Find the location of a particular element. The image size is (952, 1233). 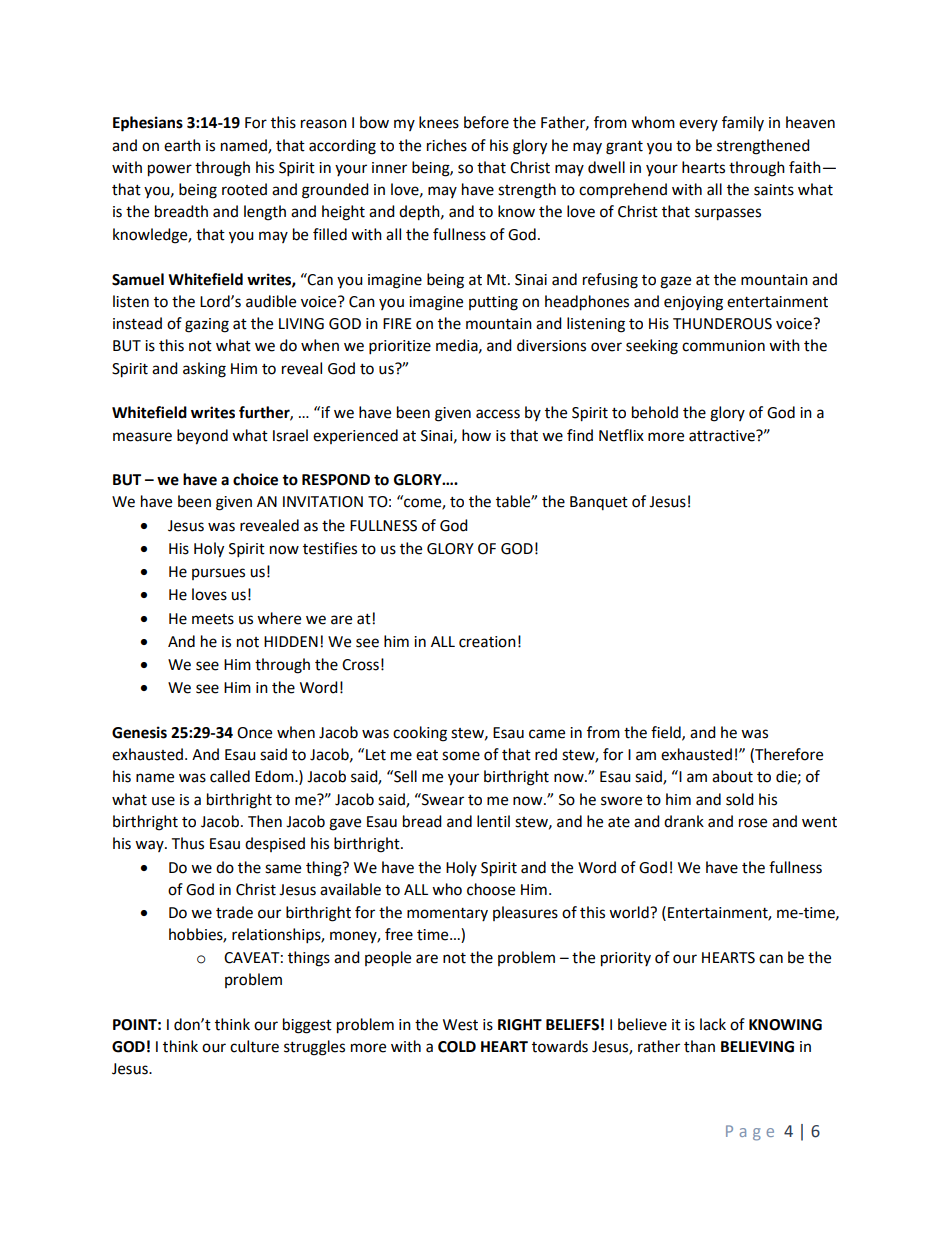

called is located at coordinates (230, 776).
